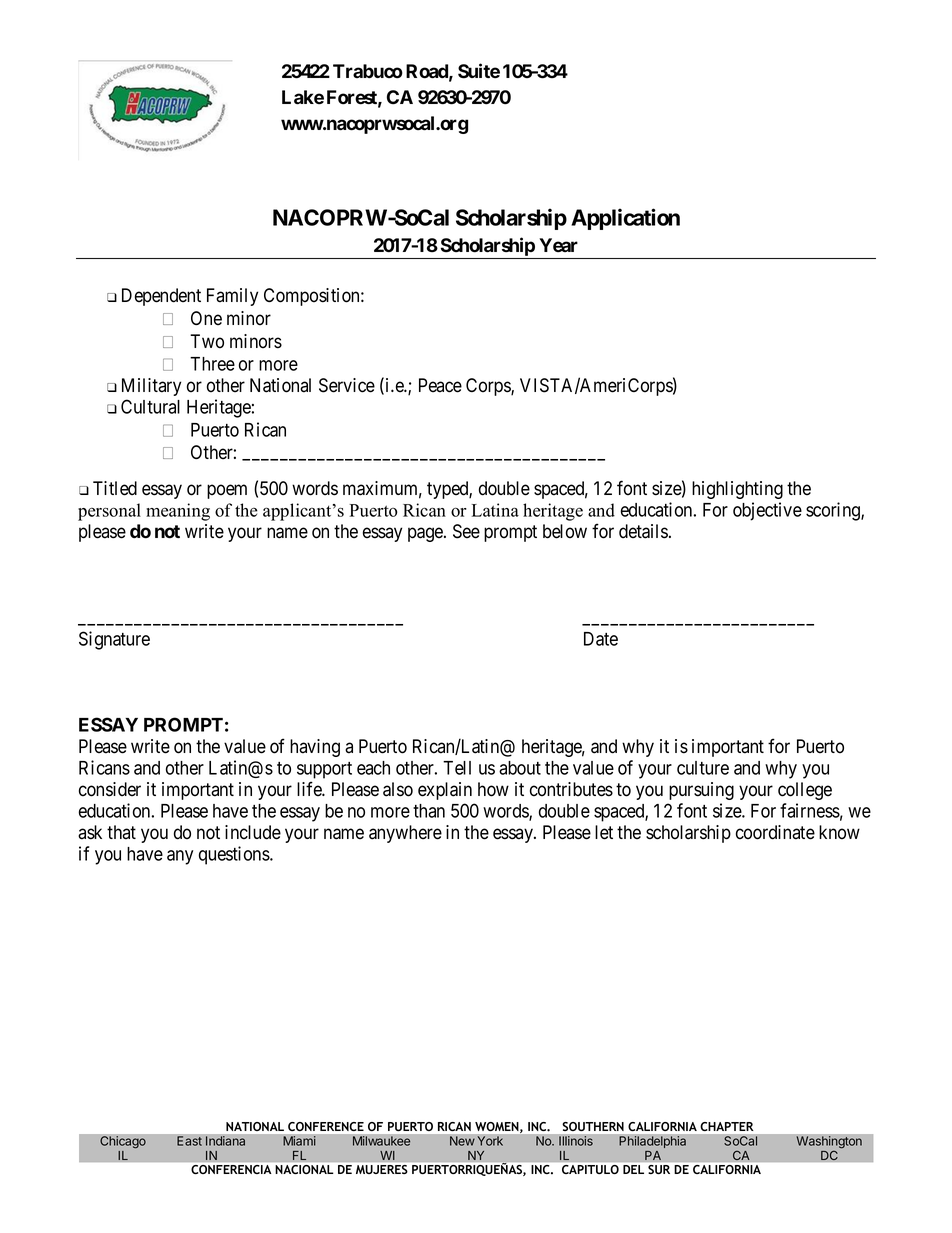 The width and height of the screenshot is (952, 1233). Describe the element at coordinates (767, 511) in the screenshot. I see `objective` at that location.
